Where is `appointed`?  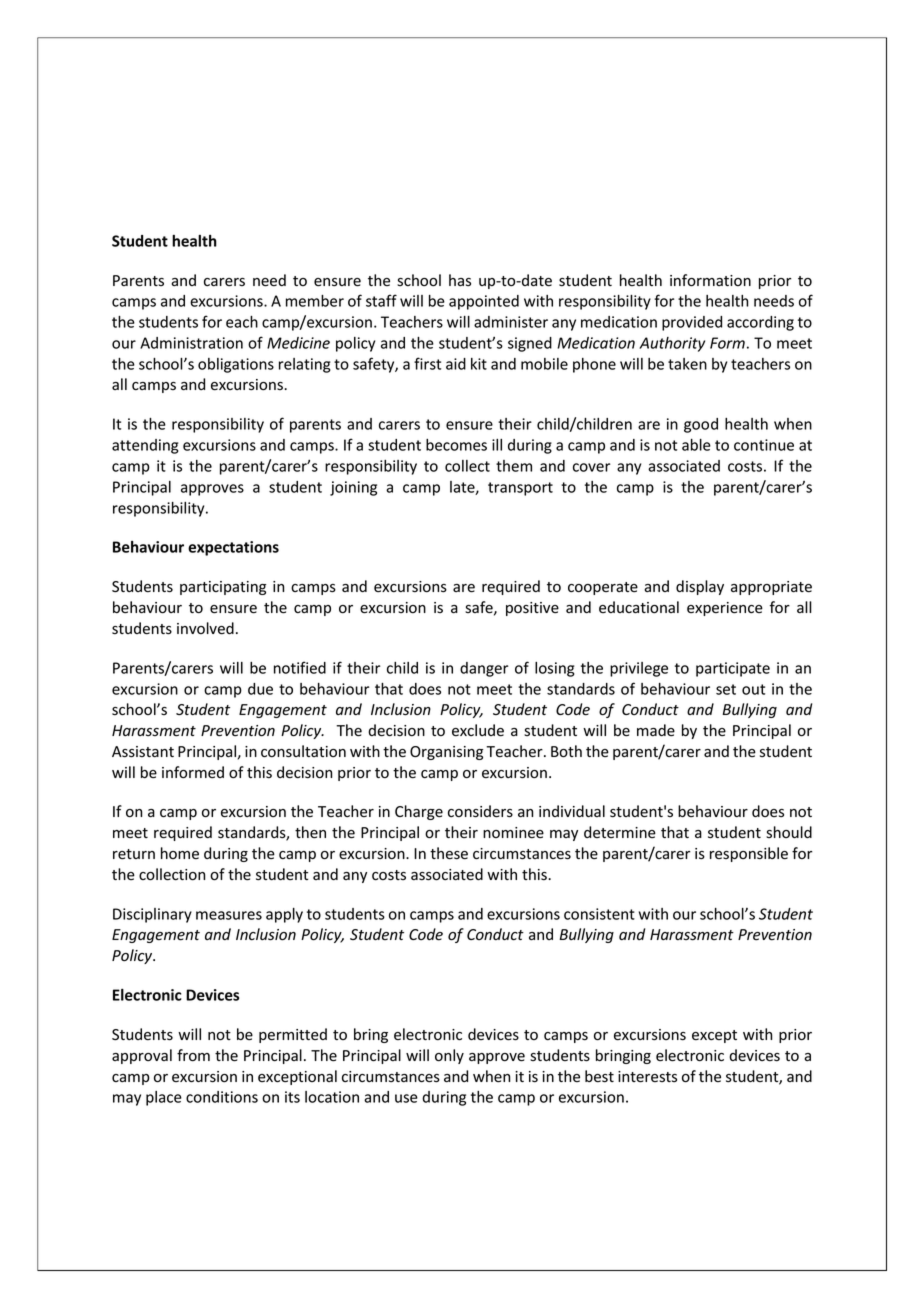
appointed is located at coordinates (484, 302).
